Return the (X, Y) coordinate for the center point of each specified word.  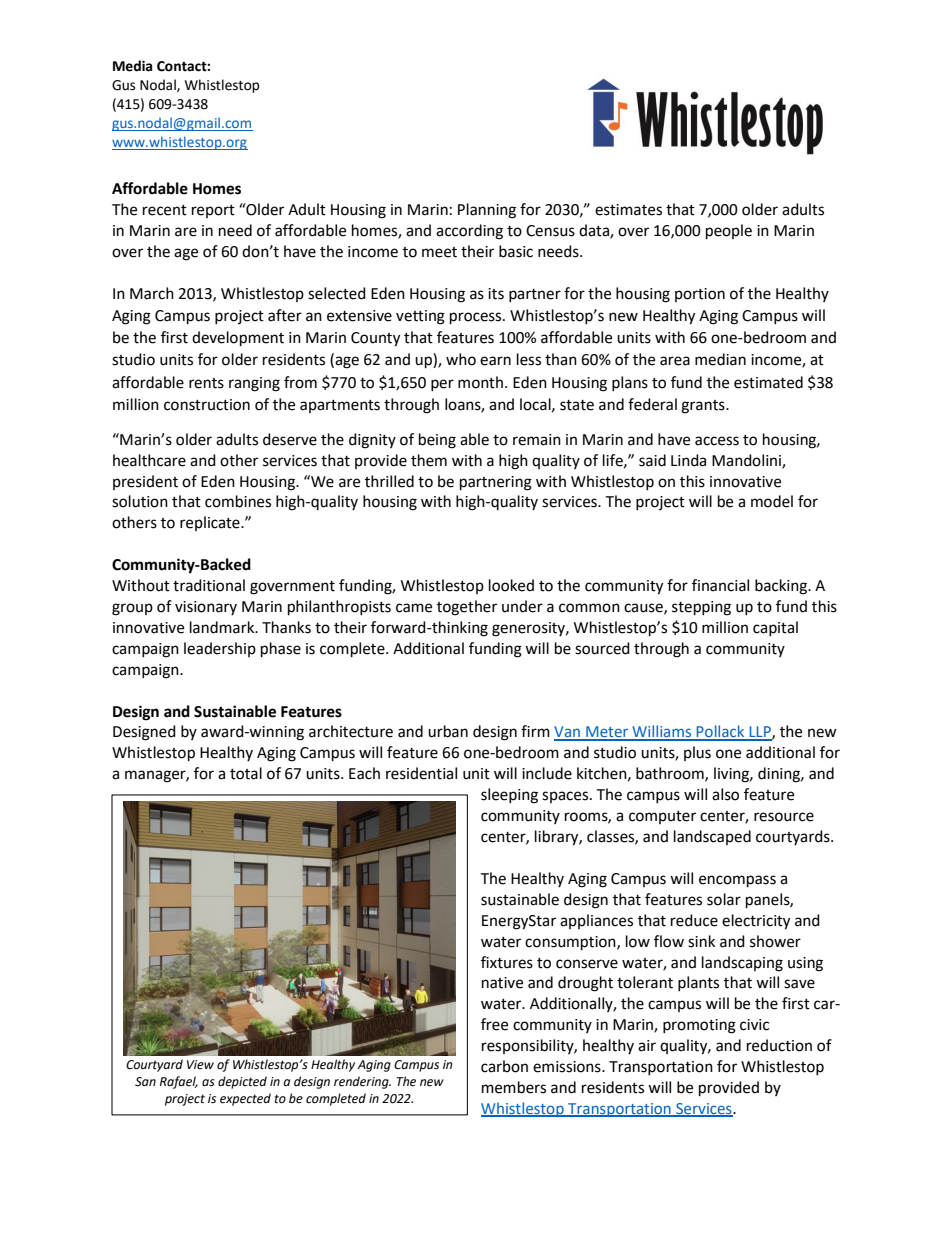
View (200, 1065)
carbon (504, 1066)
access (717, 441)
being (437, 441)
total (246, 773)
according (469, 232)
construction (207, 405)
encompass (737, 881)
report (213, 211)
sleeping (509, 796)
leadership (220, 649)
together (467, 608)
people (729, 232)
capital (775, 628)
